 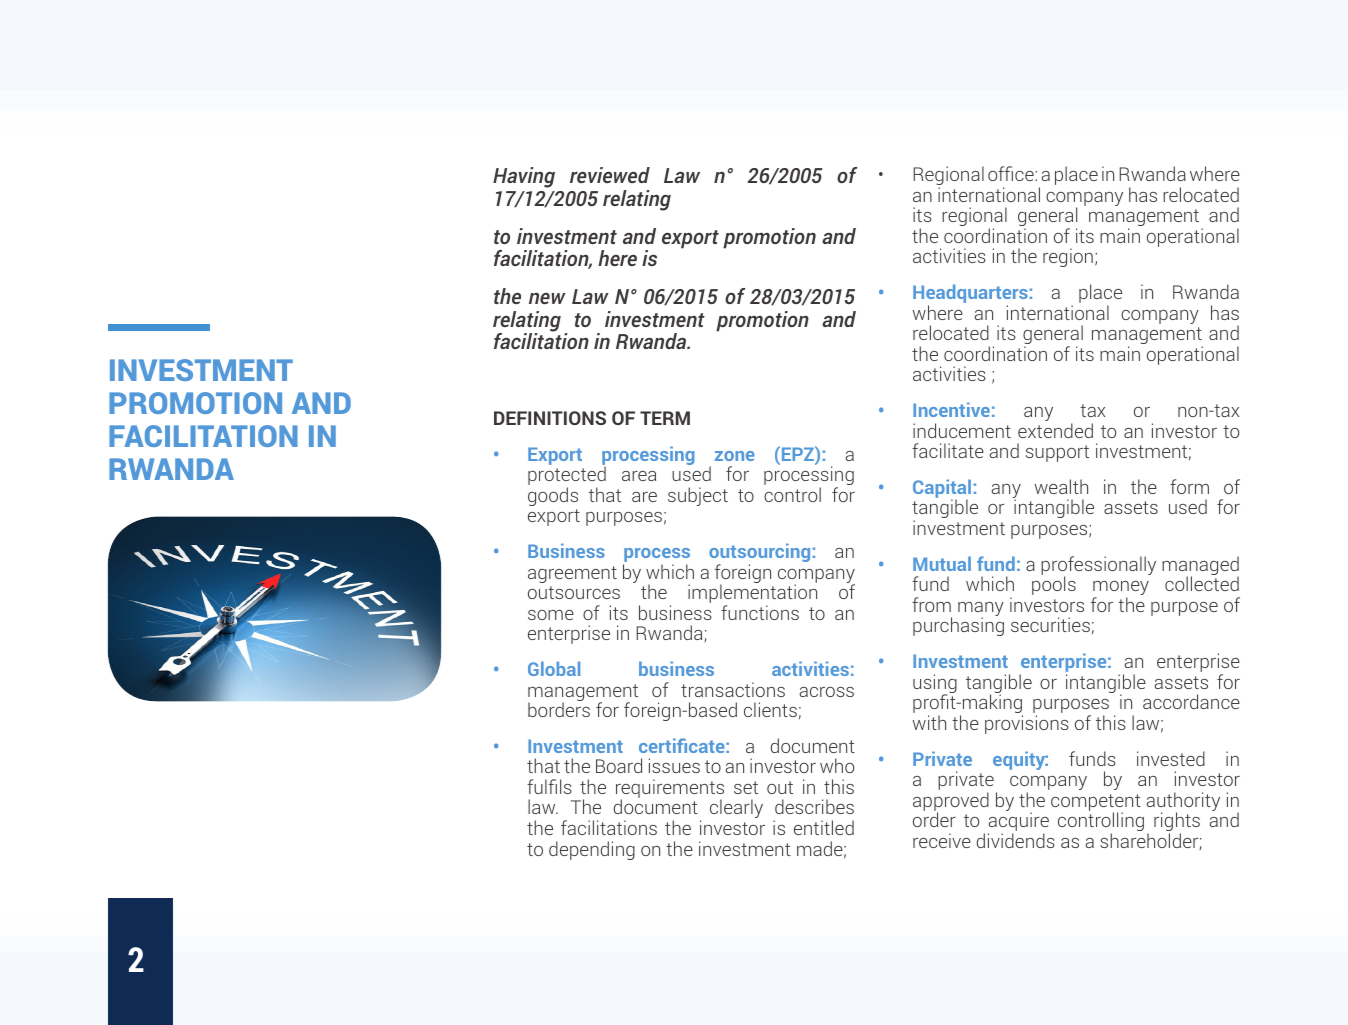 I want to click on office, so click(x=1012, y=173).
